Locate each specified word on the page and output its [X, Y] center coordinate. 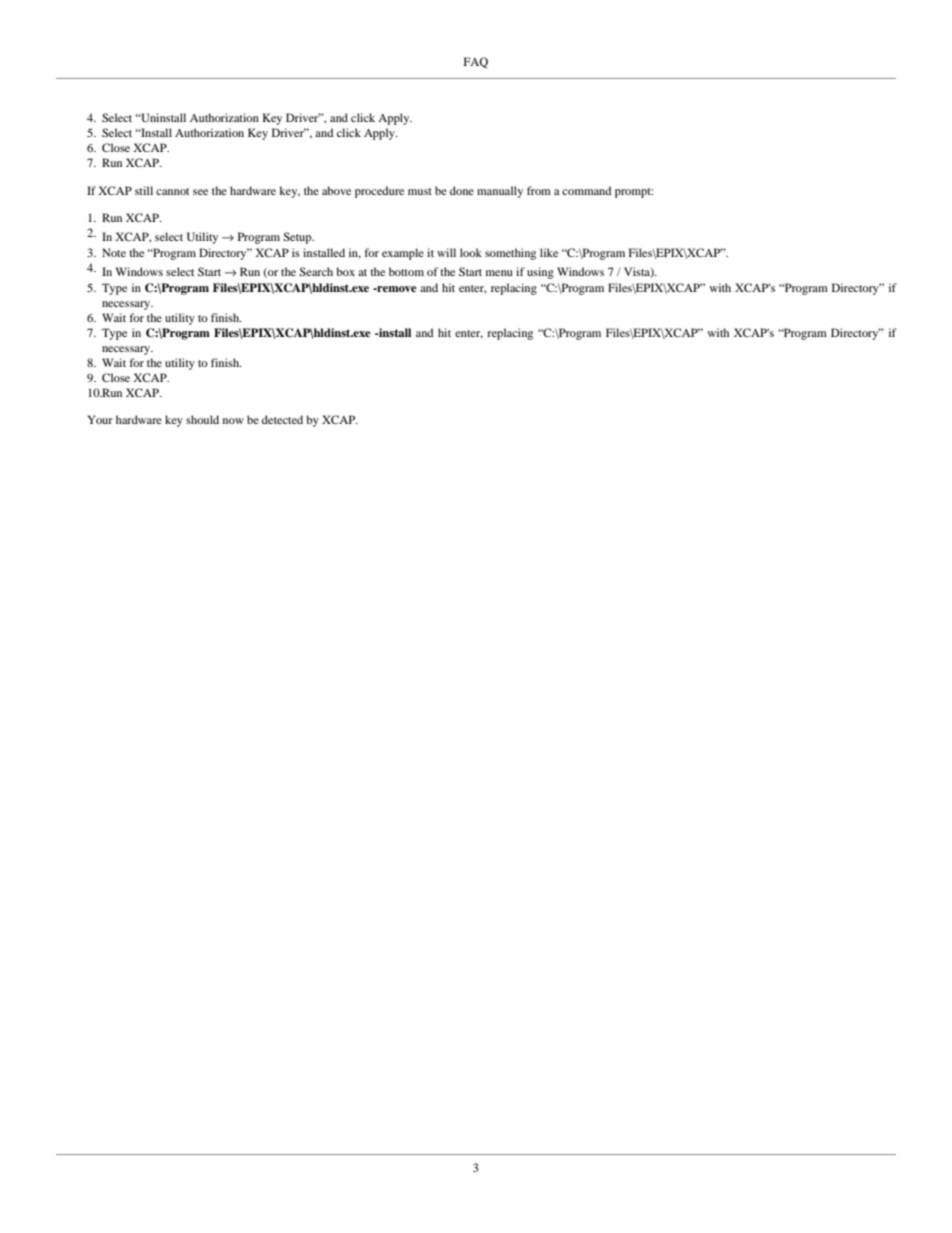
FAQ [476, 63]
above [336, 190]
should [202, 419]
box [345, 271]
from [539, 190]
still [144, 190]
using [540, 273]
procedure [379, 192]
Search [316, 271]
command [586, 190]
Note [114, 252]
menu [499, 273]
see [200, 192]
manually [500, 192]
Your [100, 419]
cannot [172, 191]
